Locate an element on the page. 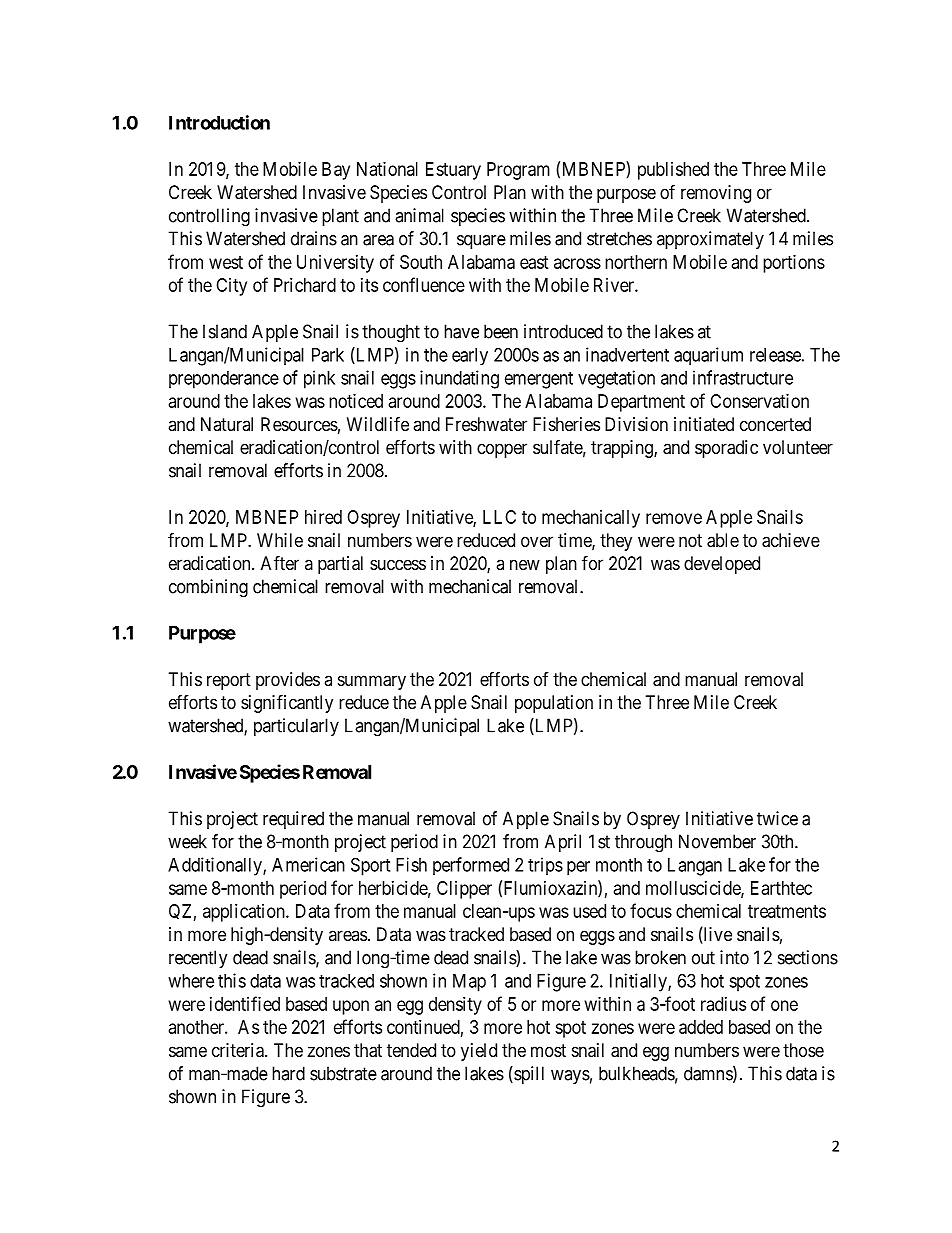 Image resolution: width=952 pixels, height=1233 pixels. Program is located at coordinates (518, 171).
